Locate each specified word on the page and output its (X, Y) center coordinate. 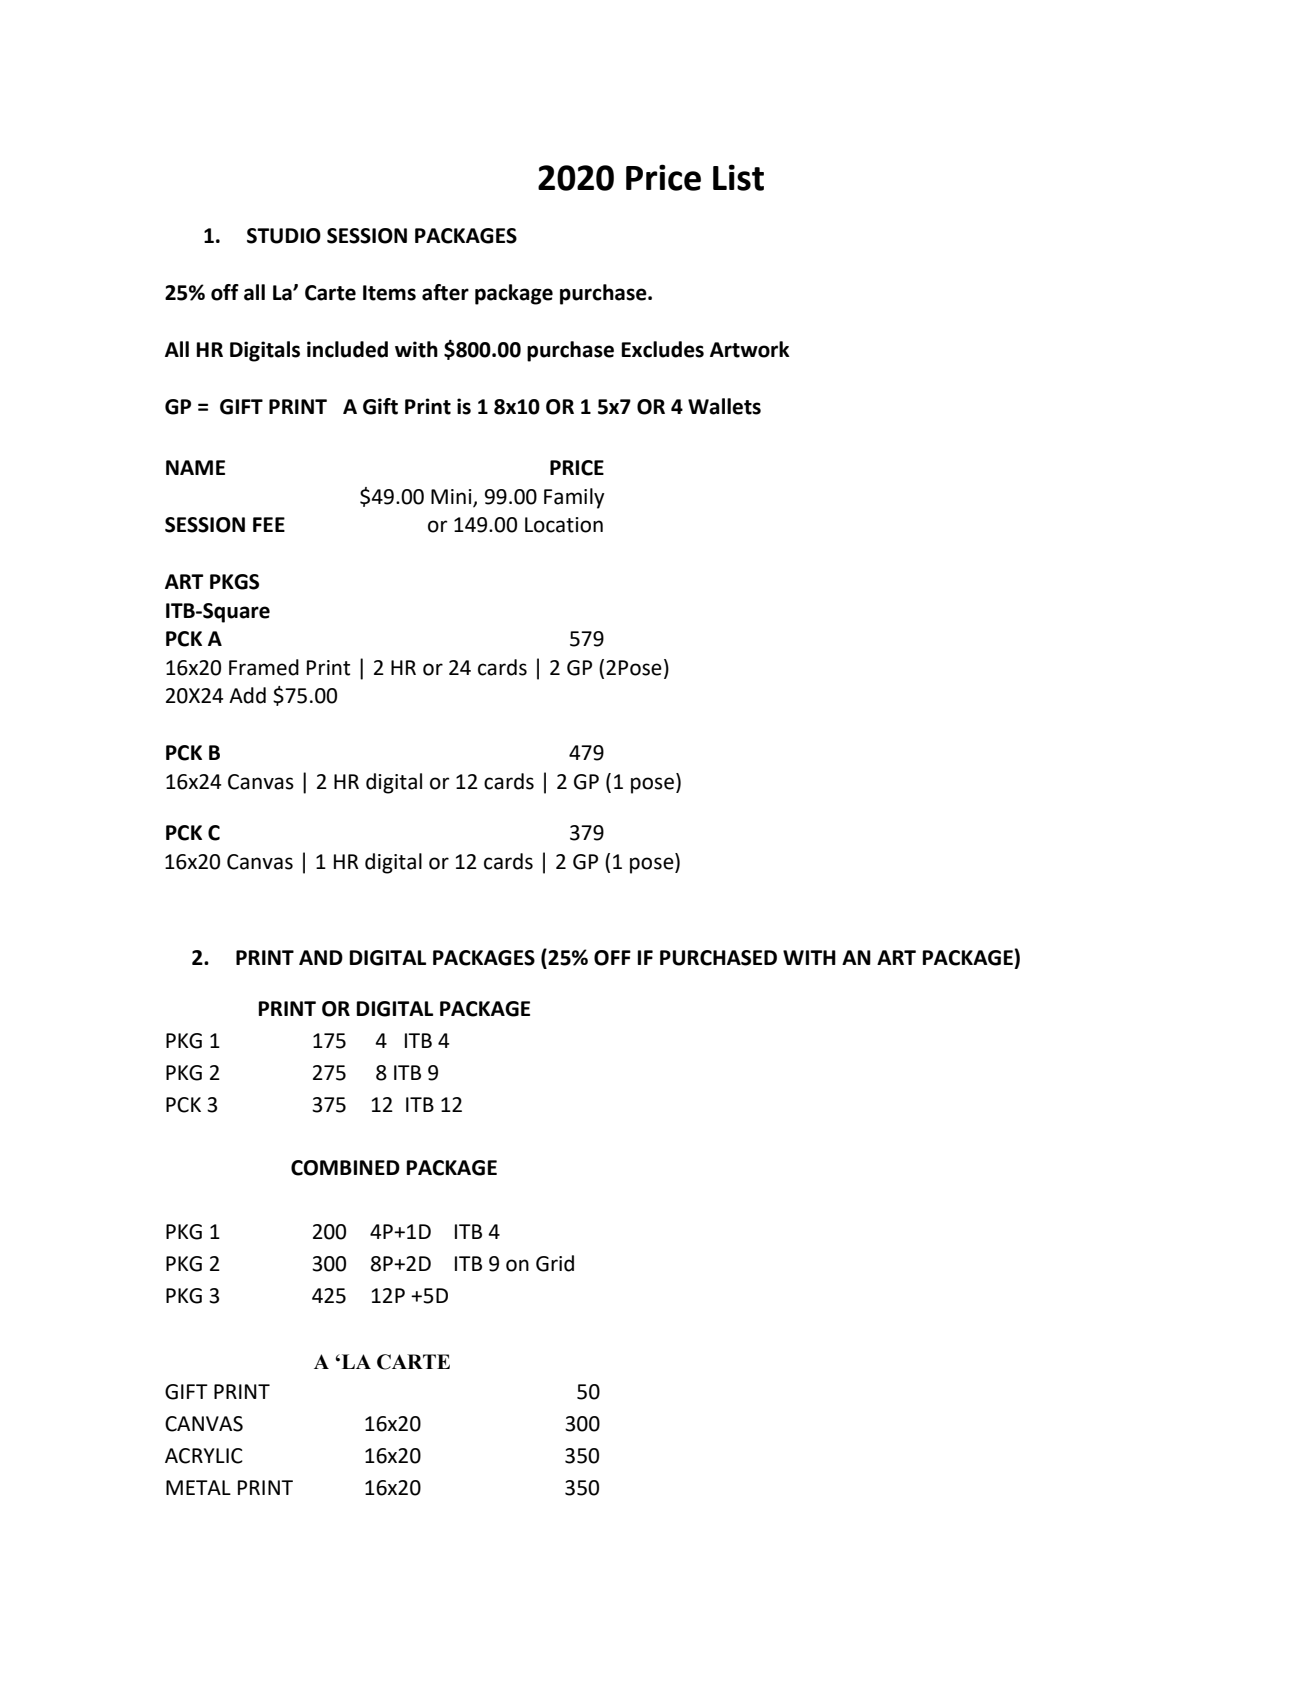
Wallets (724, 406)
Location (564, 525)
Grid (555, 1263)
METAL (198, 1487)
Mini (452, 497)
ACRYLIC (204, 1456)
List (738, 177)
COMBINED (345, 1168)
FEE (269, 524)
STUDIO (284, 236)
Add (247, 695)
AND (321, 957)
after (445, 292)
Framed (264, 667)
